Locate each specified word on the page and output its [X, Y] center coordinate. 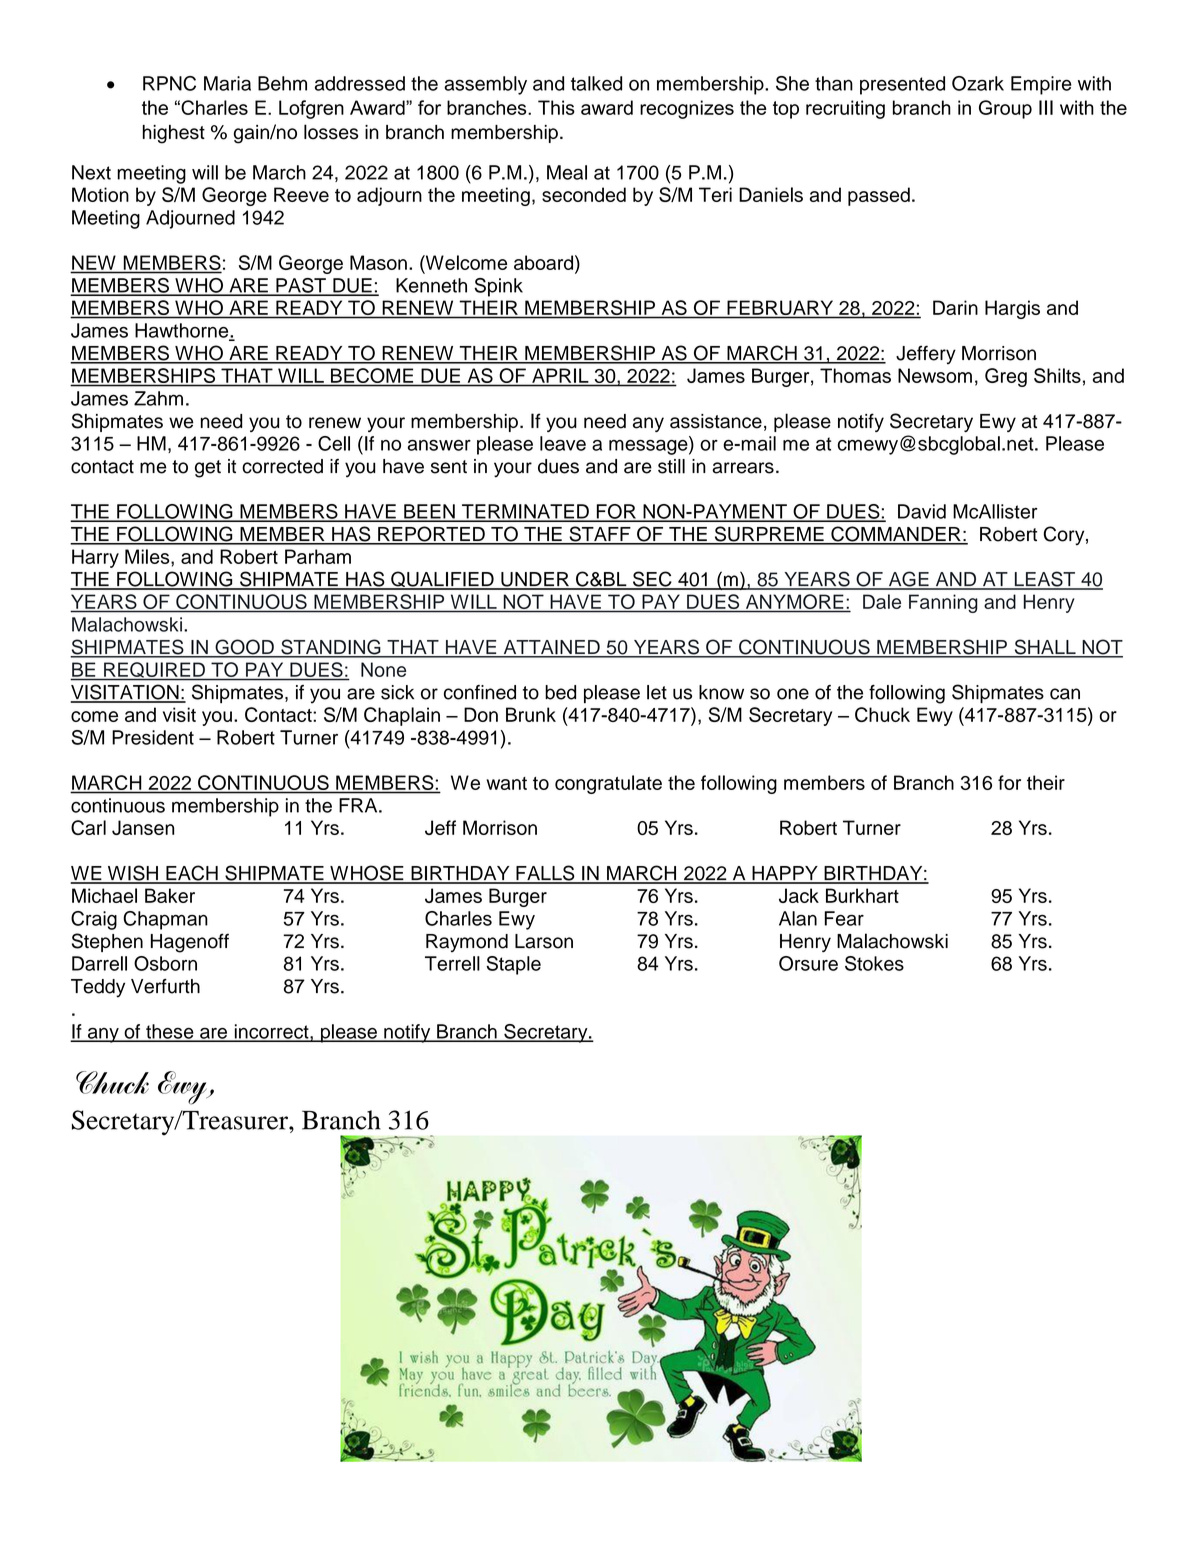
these [170, 1032]
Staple [514, 965]
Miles [148, 556]
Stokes [874, 963]
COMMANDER [896, 535]
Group [1005, 109]
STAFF [600, 535]
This [556, 107]
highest [174, 134]
